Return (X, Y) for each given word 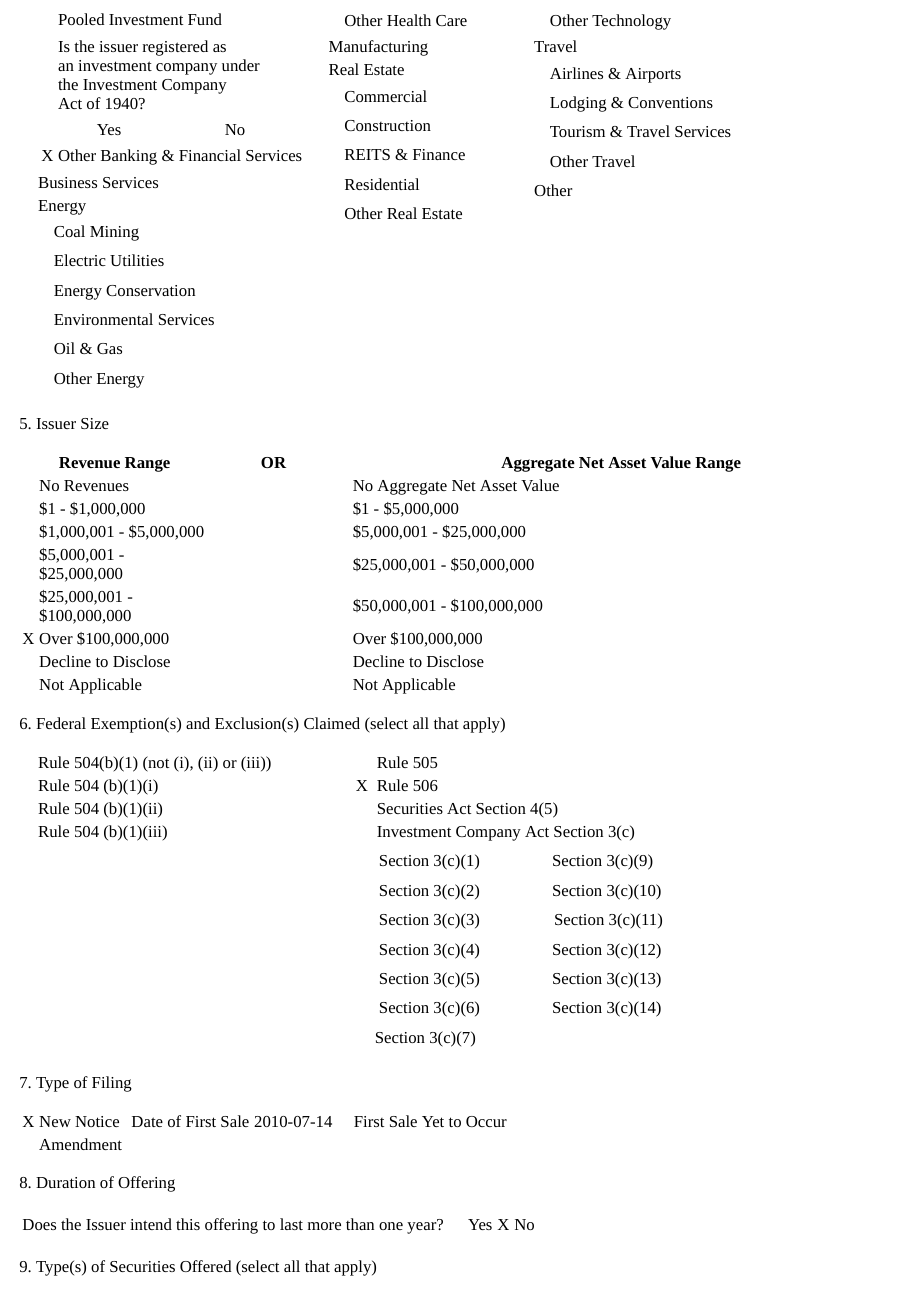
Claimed (332, 723)
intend (151, 1224)
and (198, 723)
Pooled (81, 19)
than (360, 1224)
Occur (486, 1121)
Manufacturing (378, 48)
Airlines (576, 73)
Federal (61, 723)
